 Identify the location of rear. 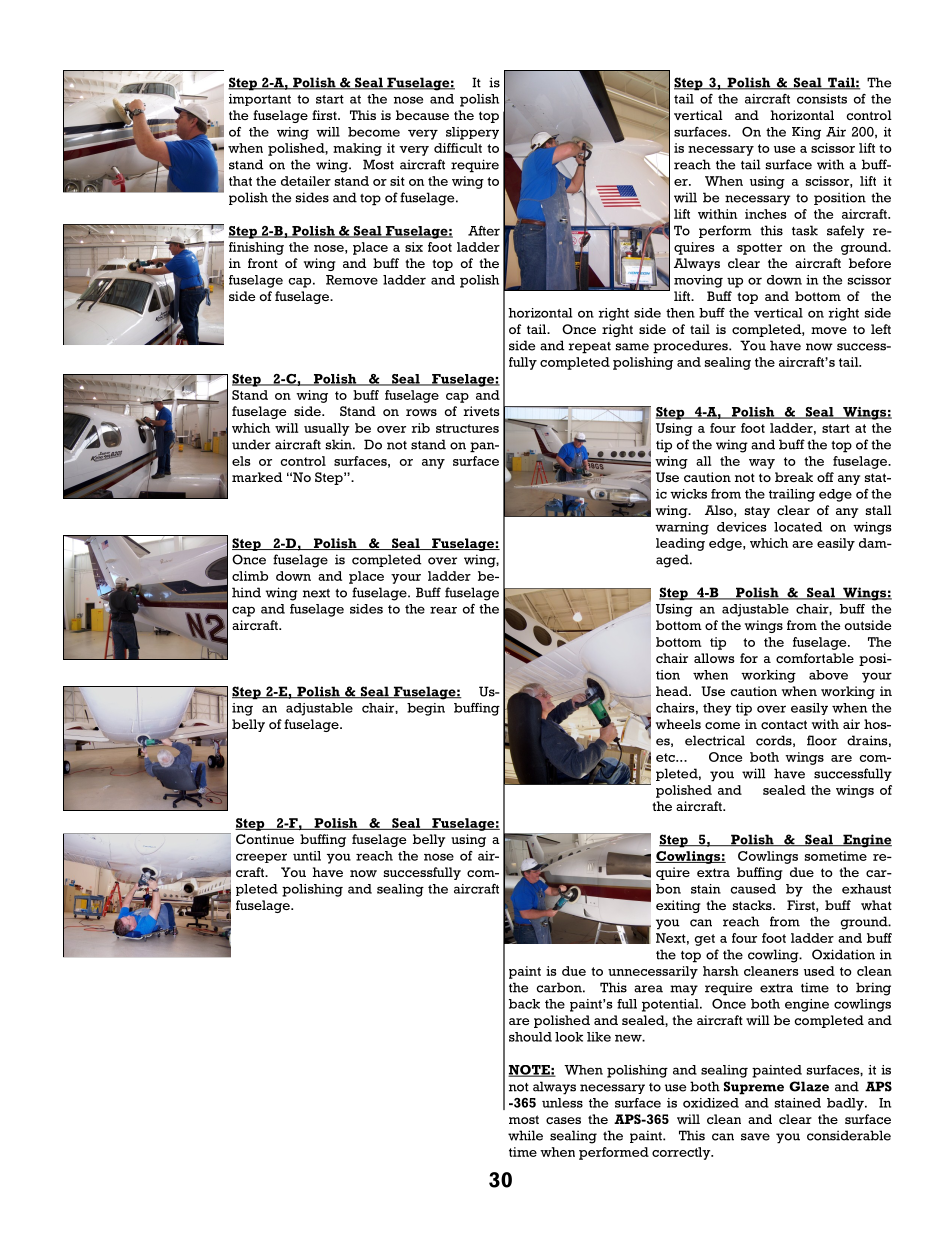
(443, 610).
